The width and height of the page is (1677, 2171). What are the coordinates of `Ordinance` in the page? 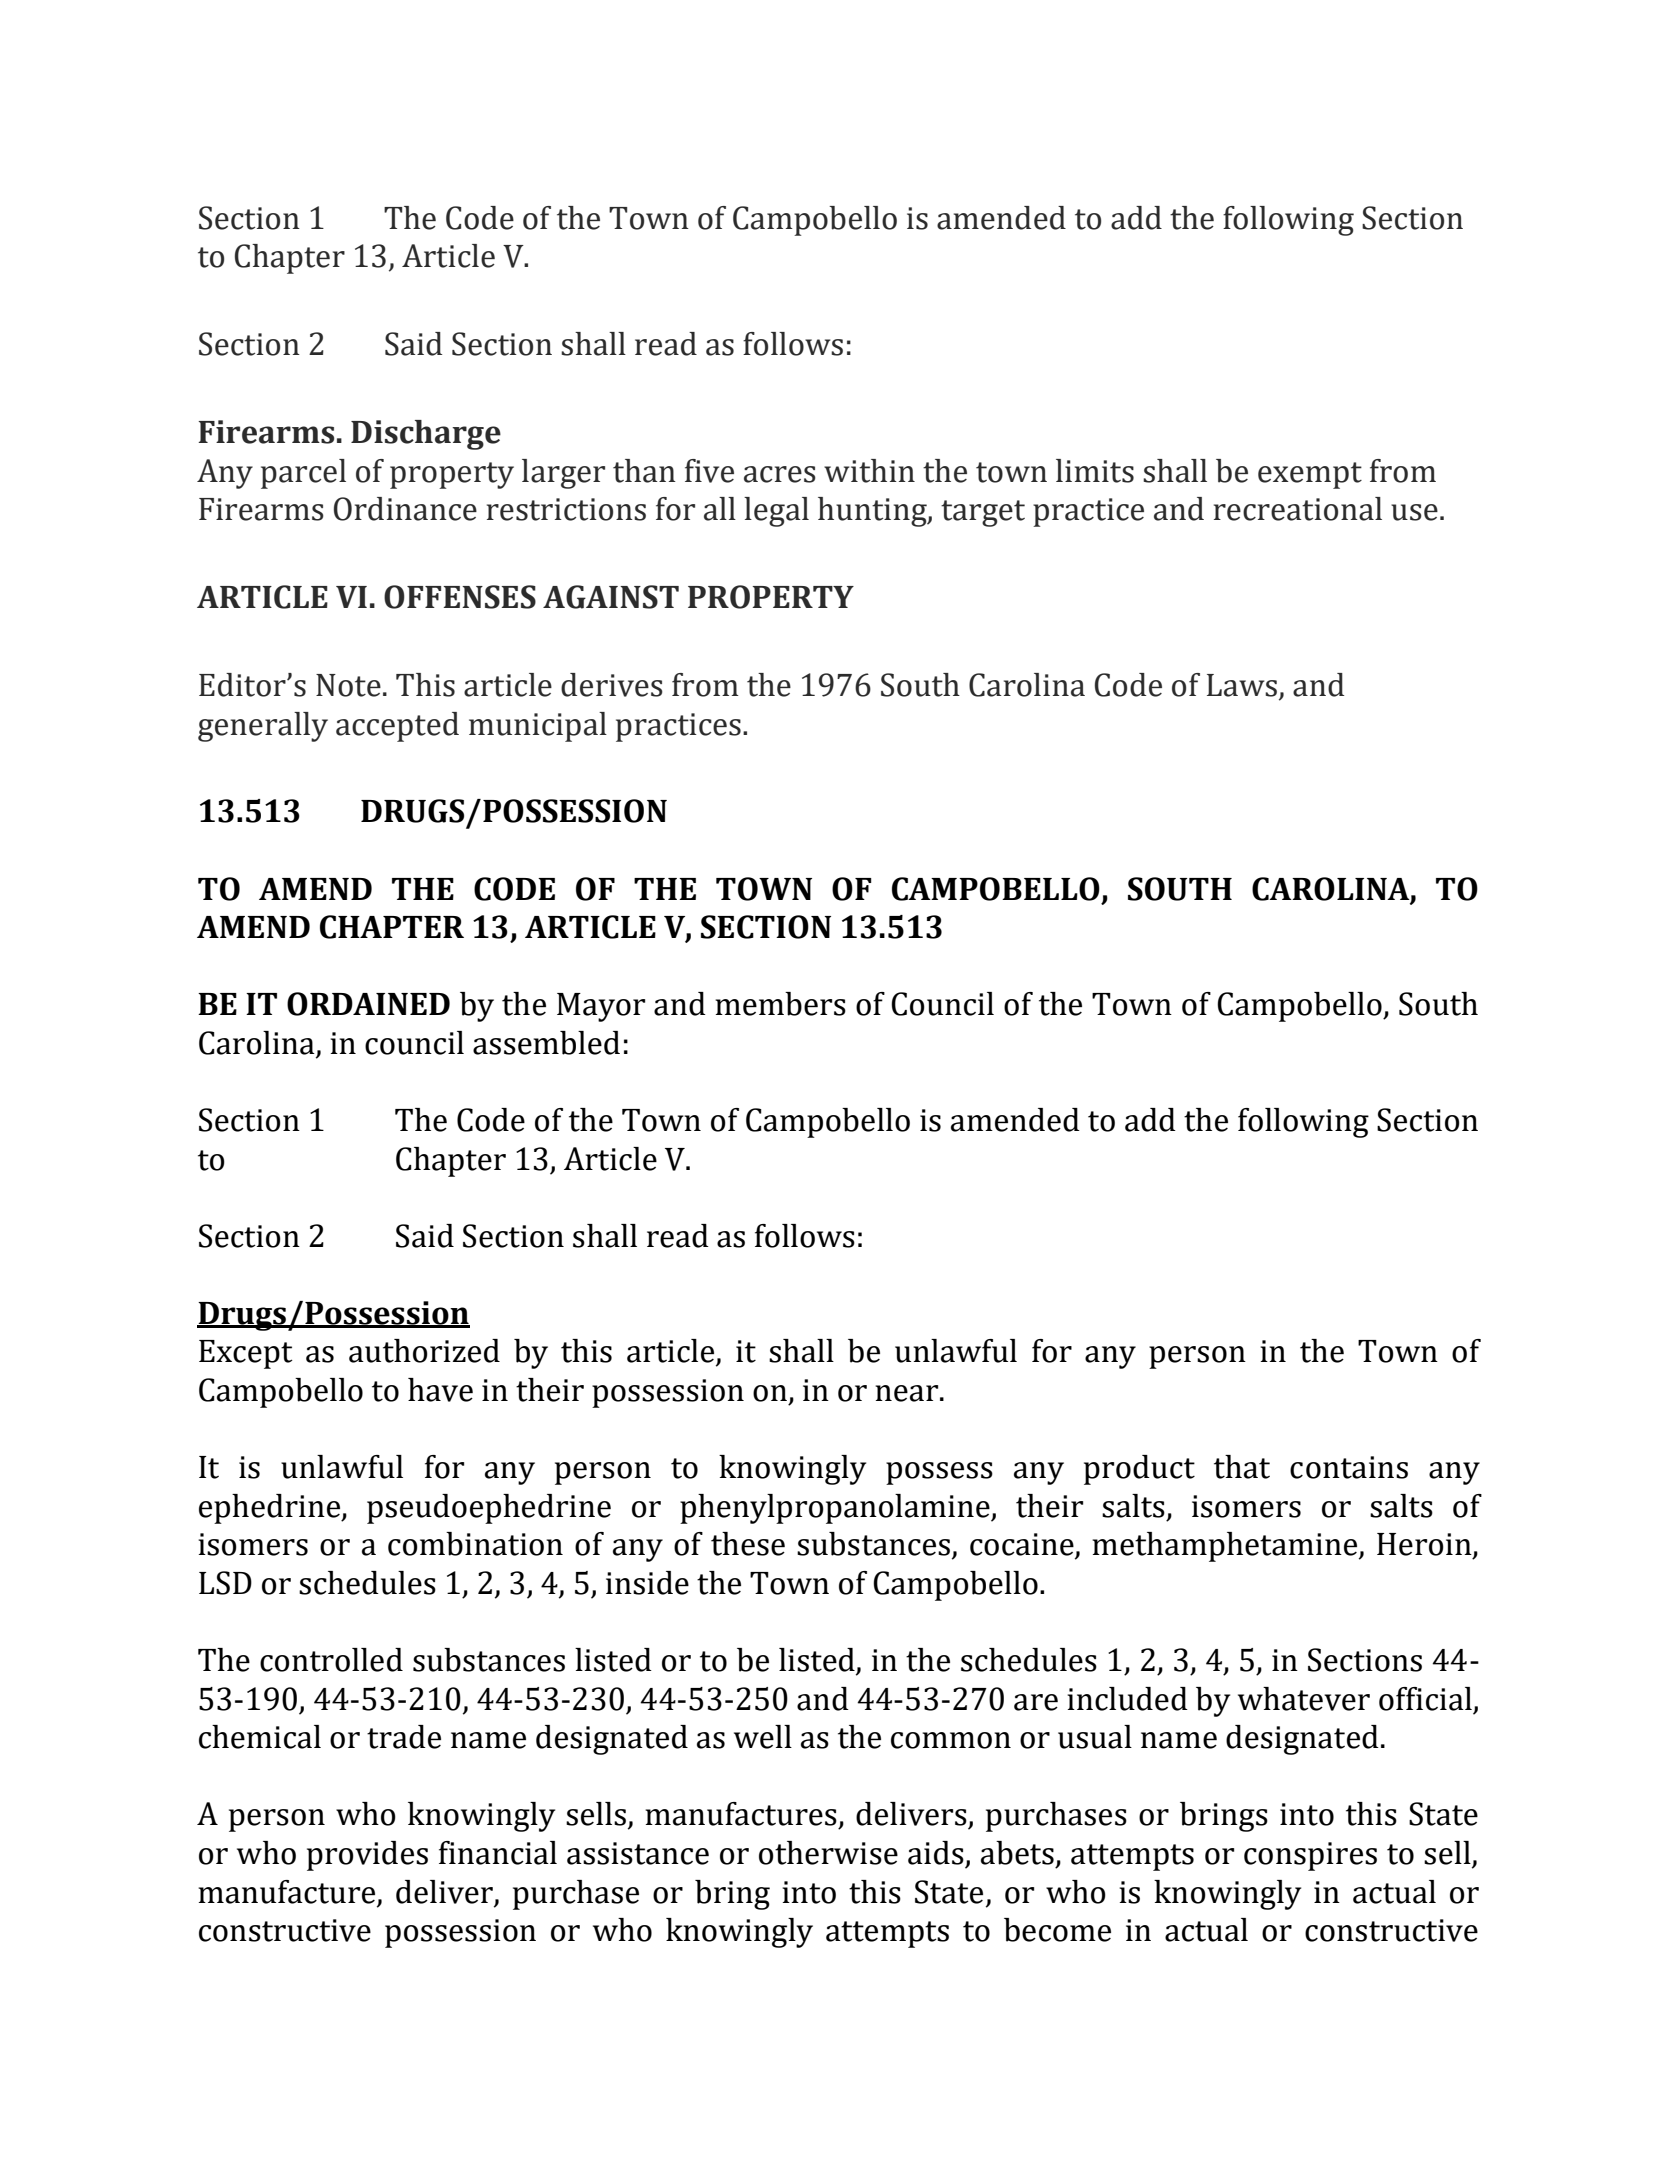 It's located at (405, 509).
